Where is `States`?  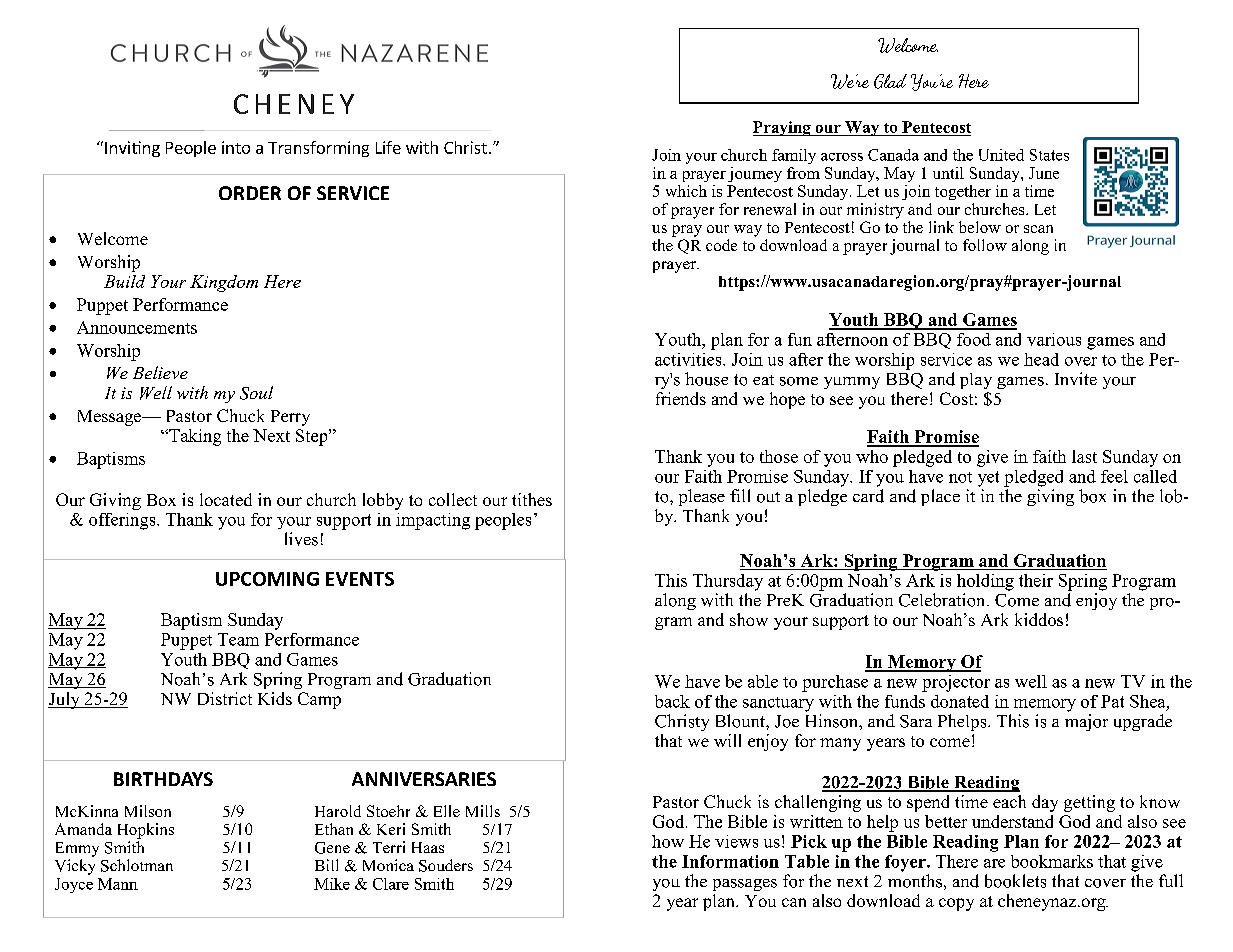 States is located at coordinates (1049, 155).
